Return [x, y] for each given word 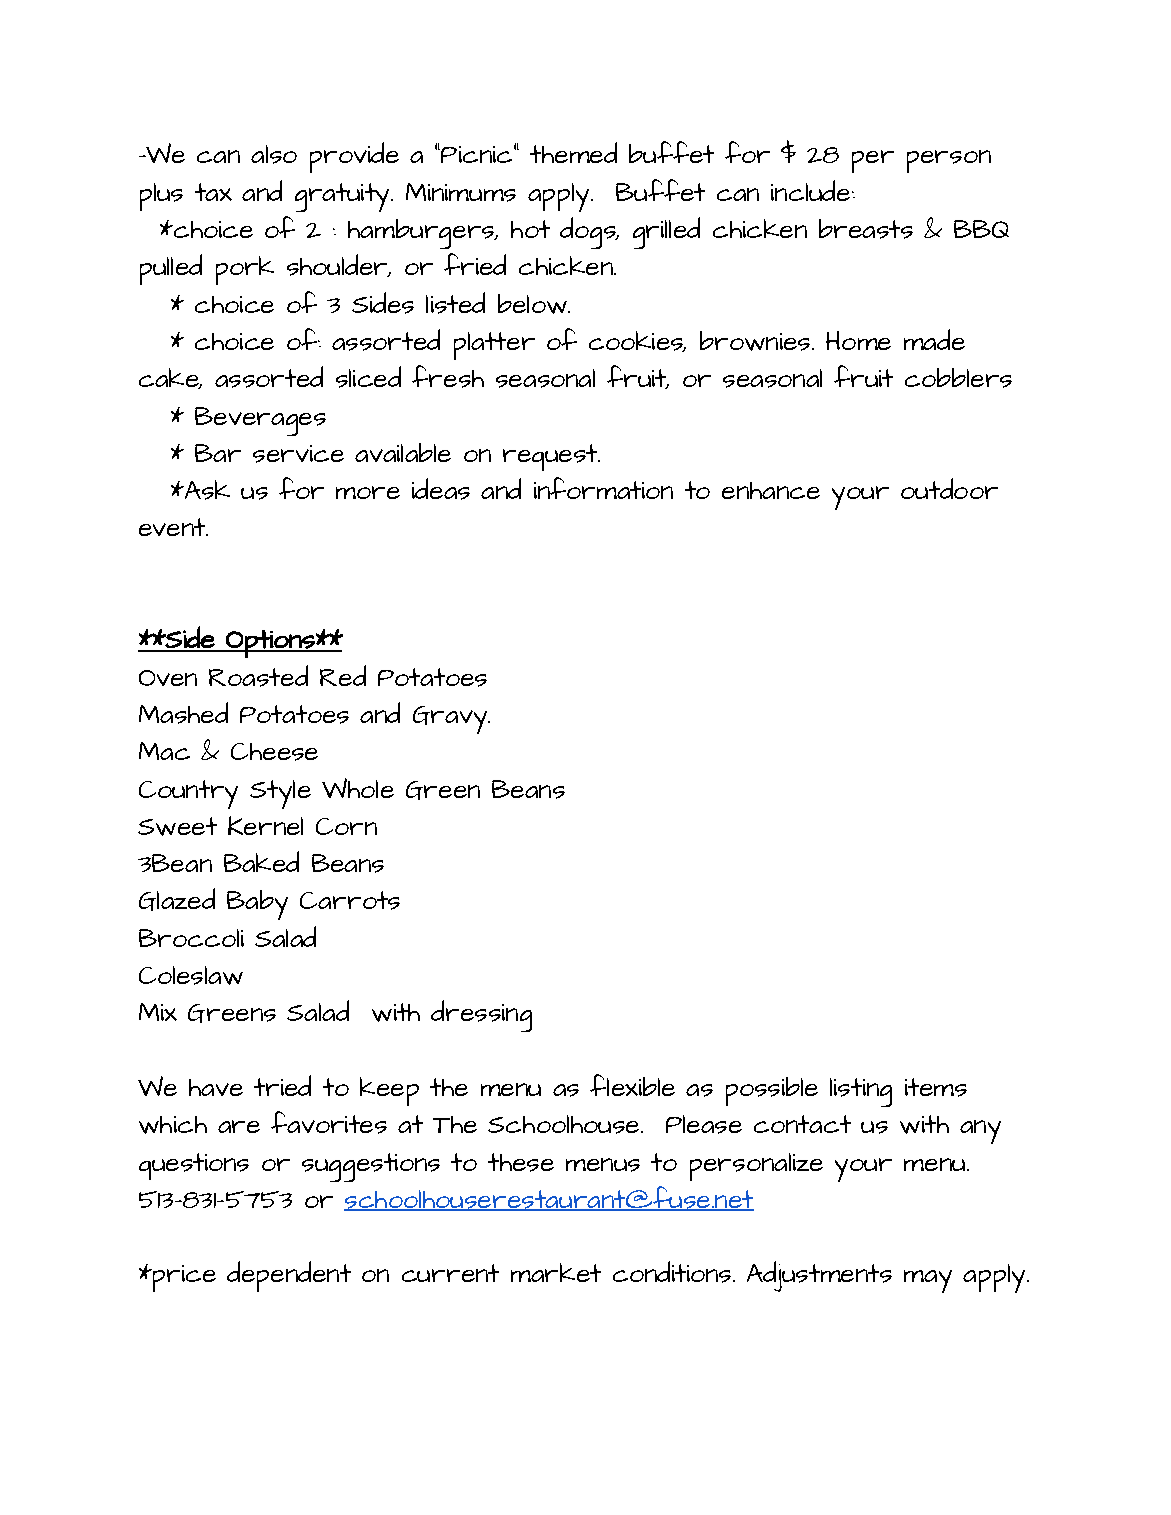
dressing [481, 1016]
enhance [771, 490]
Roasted [258, 676]
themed [573, 152]
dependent [289, 1276]
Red [343, 675]
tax [213, 192]
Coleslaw [191, 975]
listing [861, 1092]
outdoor [949, 488]
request [551, 457]
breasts [866, 229]
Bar [218, 453]
